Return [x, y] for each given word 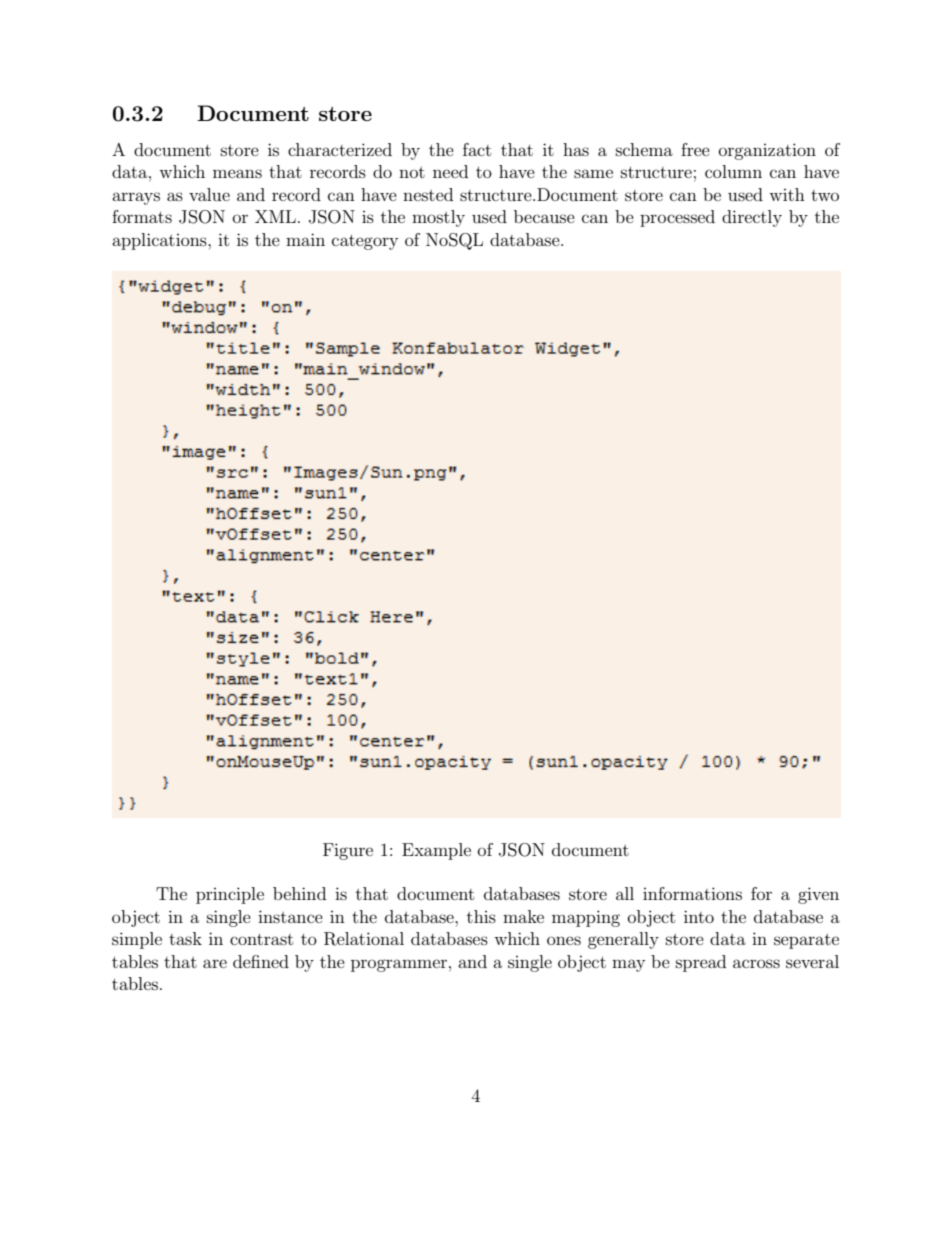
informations [692, 893]
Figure [348, 851]
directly [752, 218]
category [365, 242]
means [237, 173]
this [481, 916]
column [733, 171]
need [450, 171]
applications [160, 241]
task [185, 938]
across [756, 963]
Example [436, 851]
